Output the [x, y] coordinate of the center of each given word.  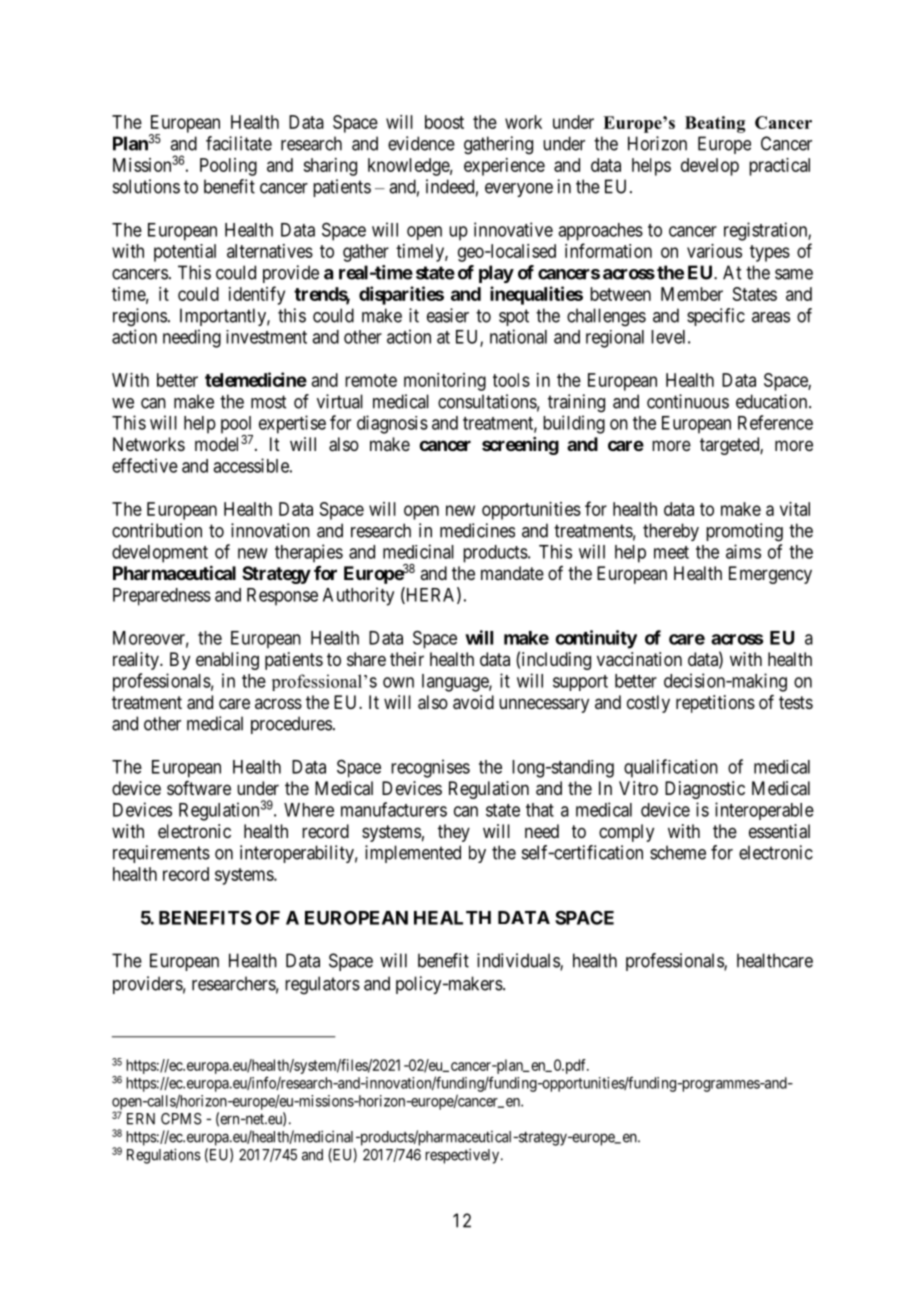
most [268, 402]
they [454, 833]
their [407, 659]
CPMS [181, 1119]
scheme [678, 852]
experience [504, 167]
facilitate [239, 143]
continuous [688, 401]
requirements [161, 854]
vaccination [639, 659]
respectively [462, 1156]
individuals [519, 961]
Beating [715, 124]
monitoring [445, 382]
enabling [227, 661]
